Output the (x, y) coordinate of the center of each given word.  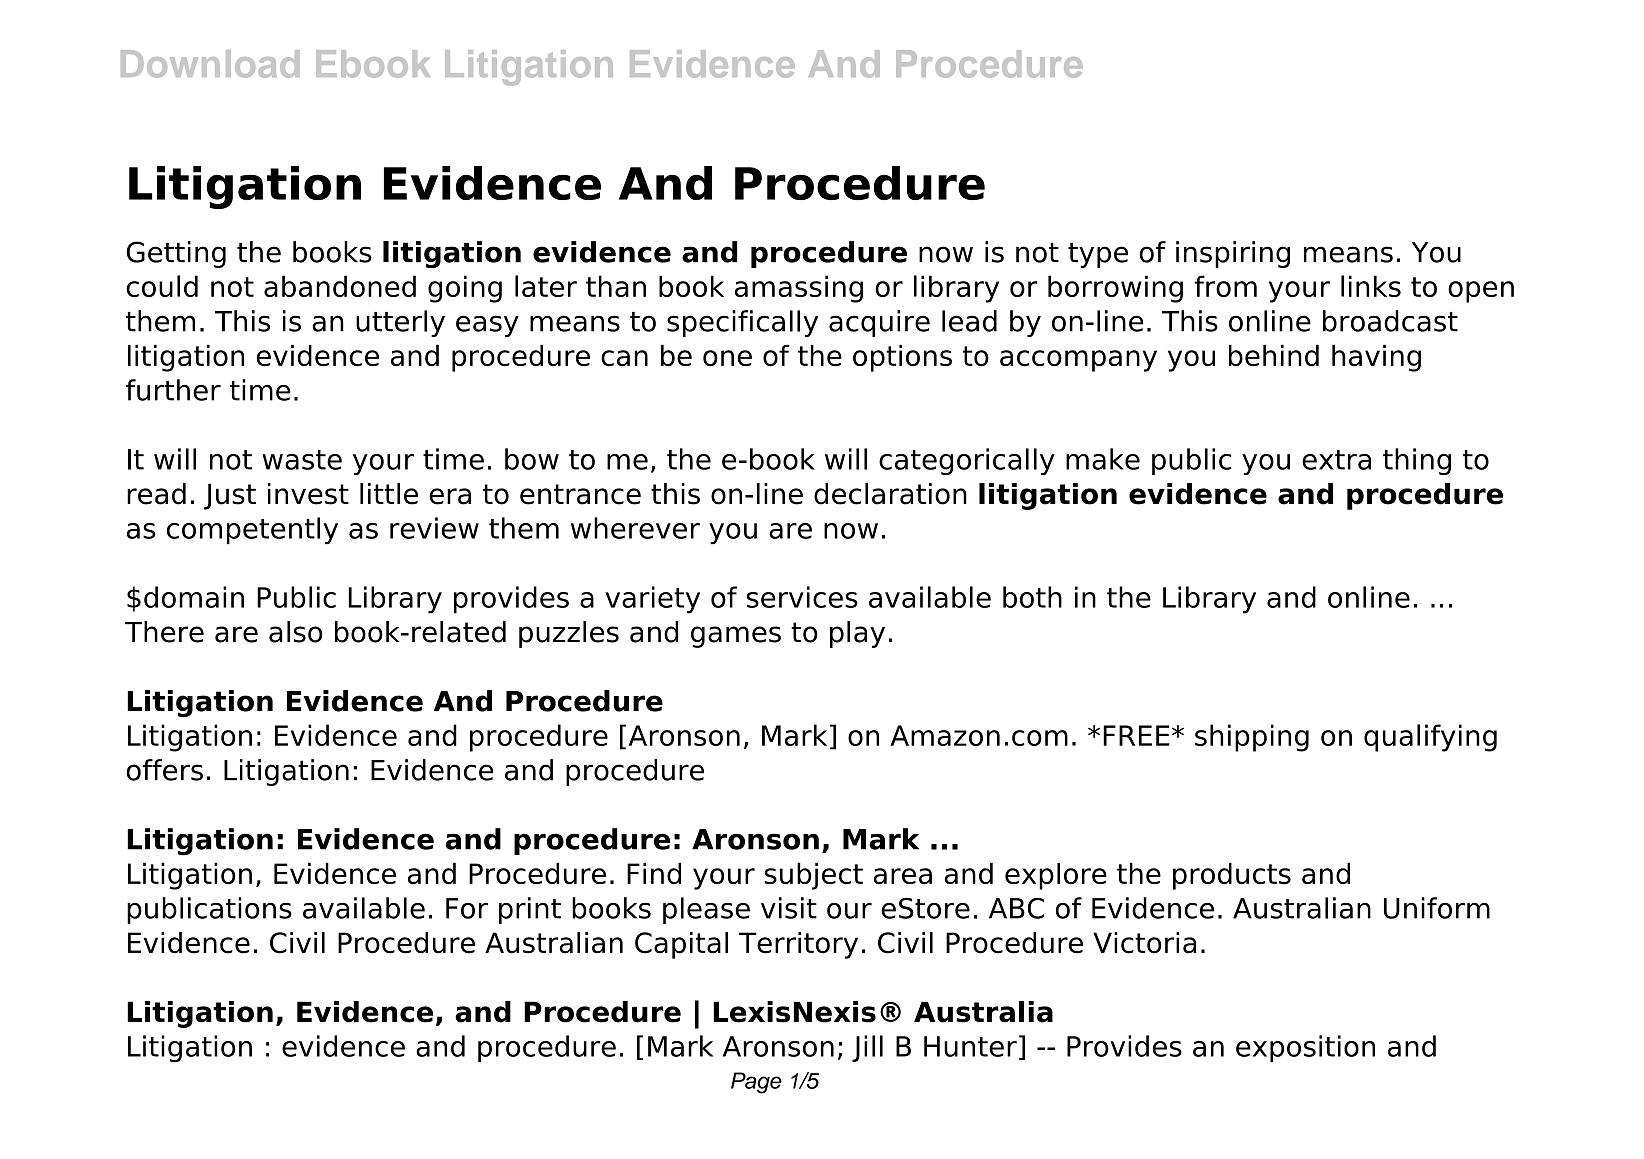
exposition (1305, 1049)
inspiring (1233, 254)
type (1098, 255)
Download (210, 64)
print (530, 910)
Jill (867, 1048)
